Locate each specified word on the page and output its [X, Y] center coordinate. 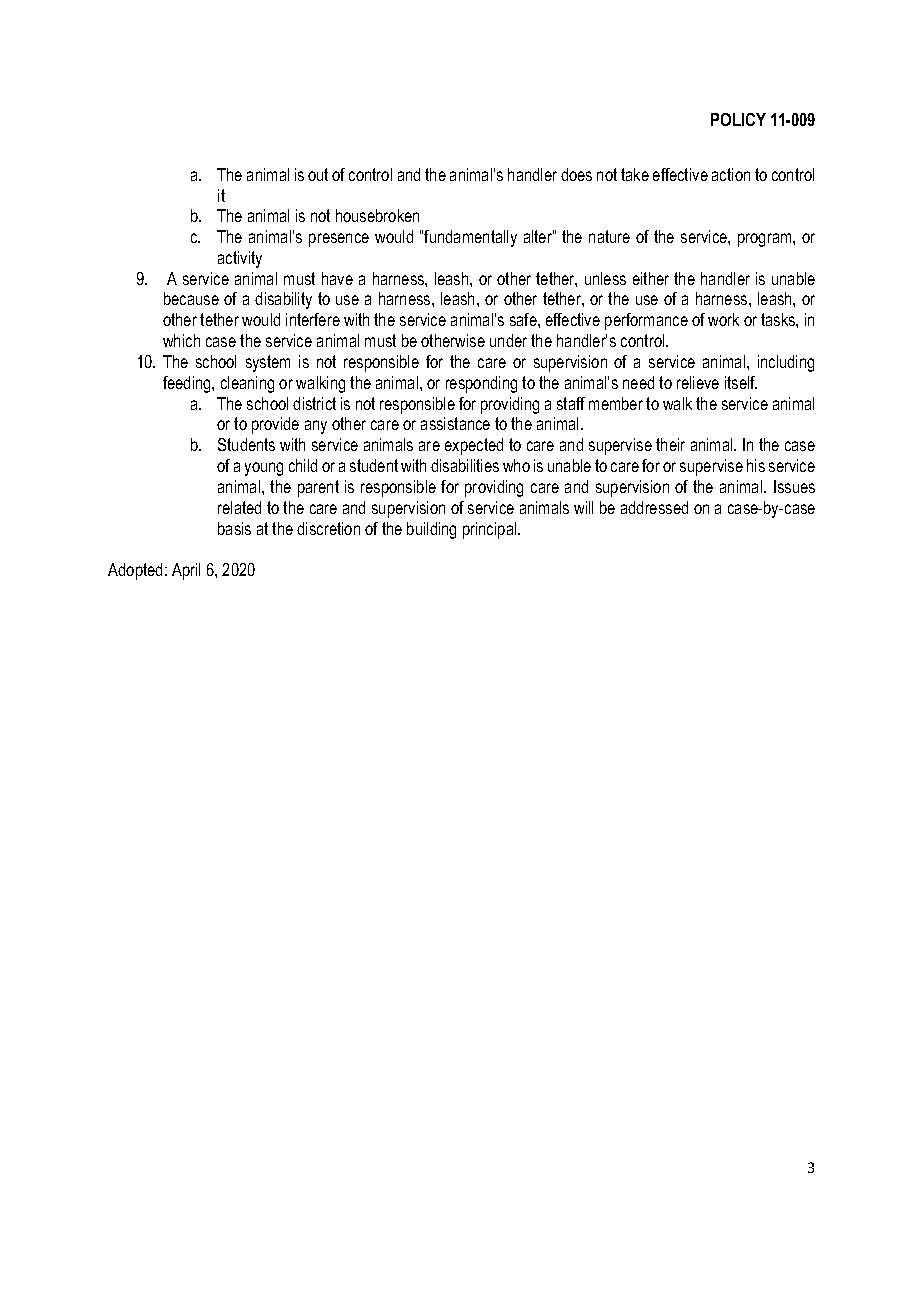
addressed [654, 507]
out [318, 174]
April [186, 571]
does [576, 174]
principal [491, 530]
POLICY [738, 119]
